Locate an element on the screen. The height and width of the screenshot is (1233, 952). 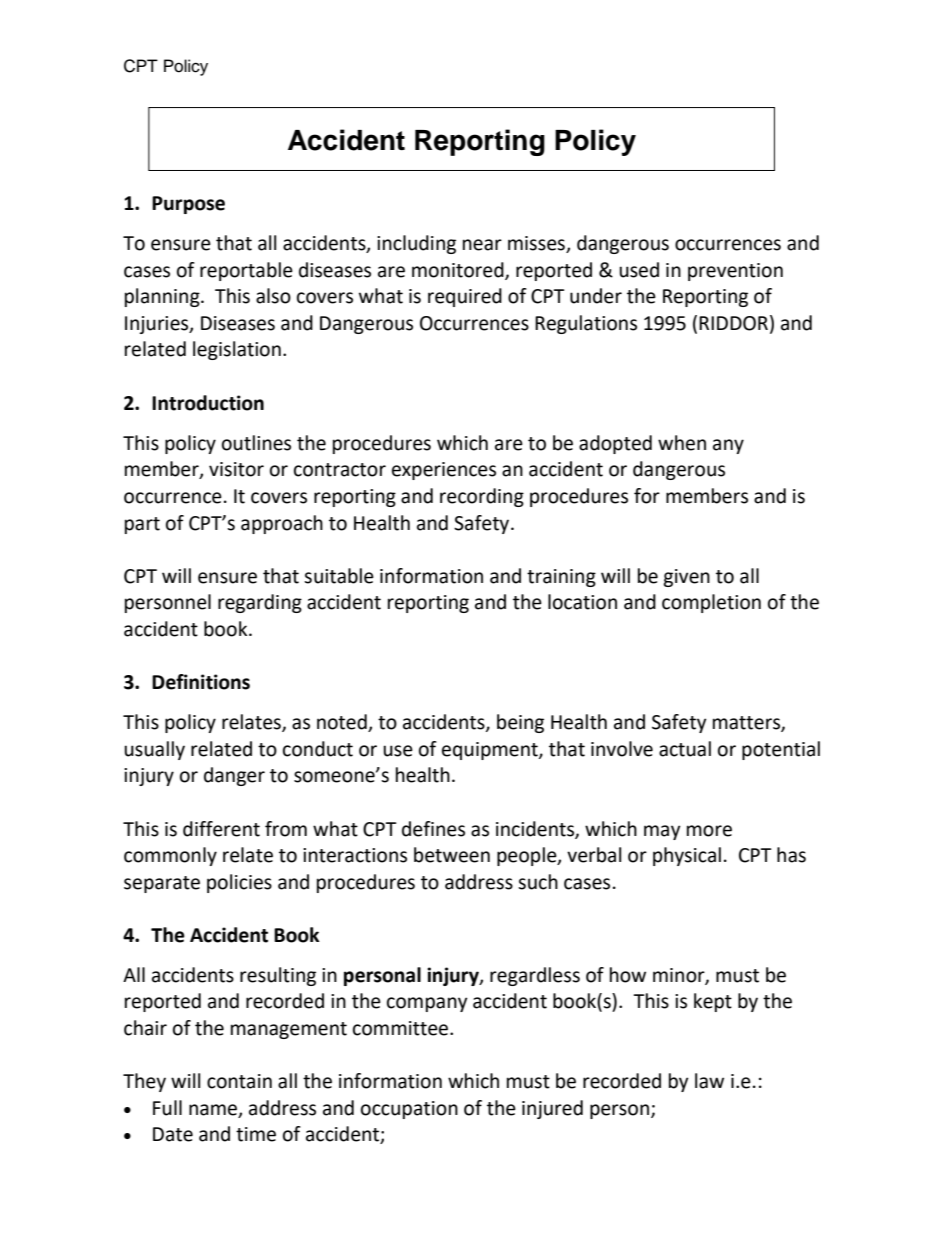
visitor is located at coordinates (236, 469).
